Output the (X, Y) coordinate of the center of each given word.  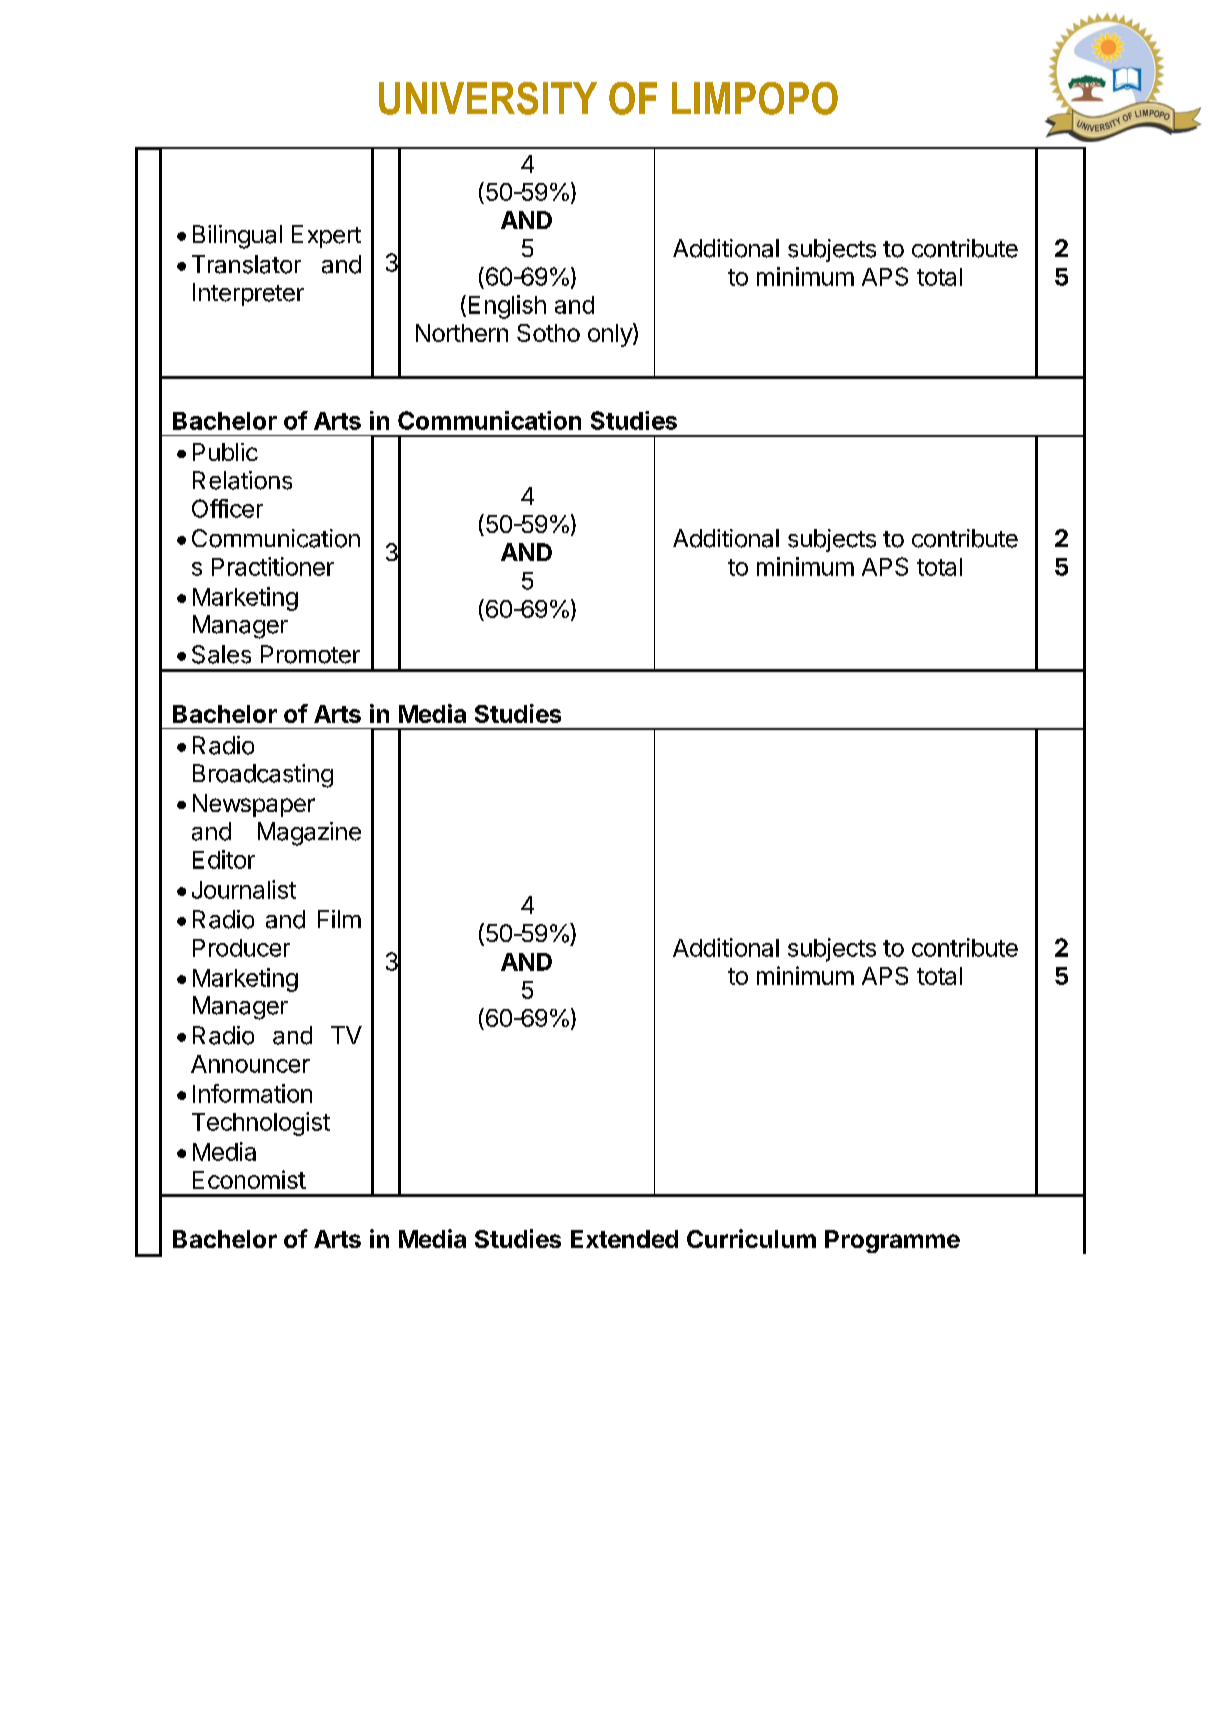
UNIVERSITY (488, 98)
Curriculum (751, 1238)
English (507, 307)
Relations (242, 480)
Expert (326, 236)
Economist (249, 1179)
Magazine (309, 834)
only (611, 335)
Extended (624, 1239)
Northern (462, 333)
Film (339, 919)
